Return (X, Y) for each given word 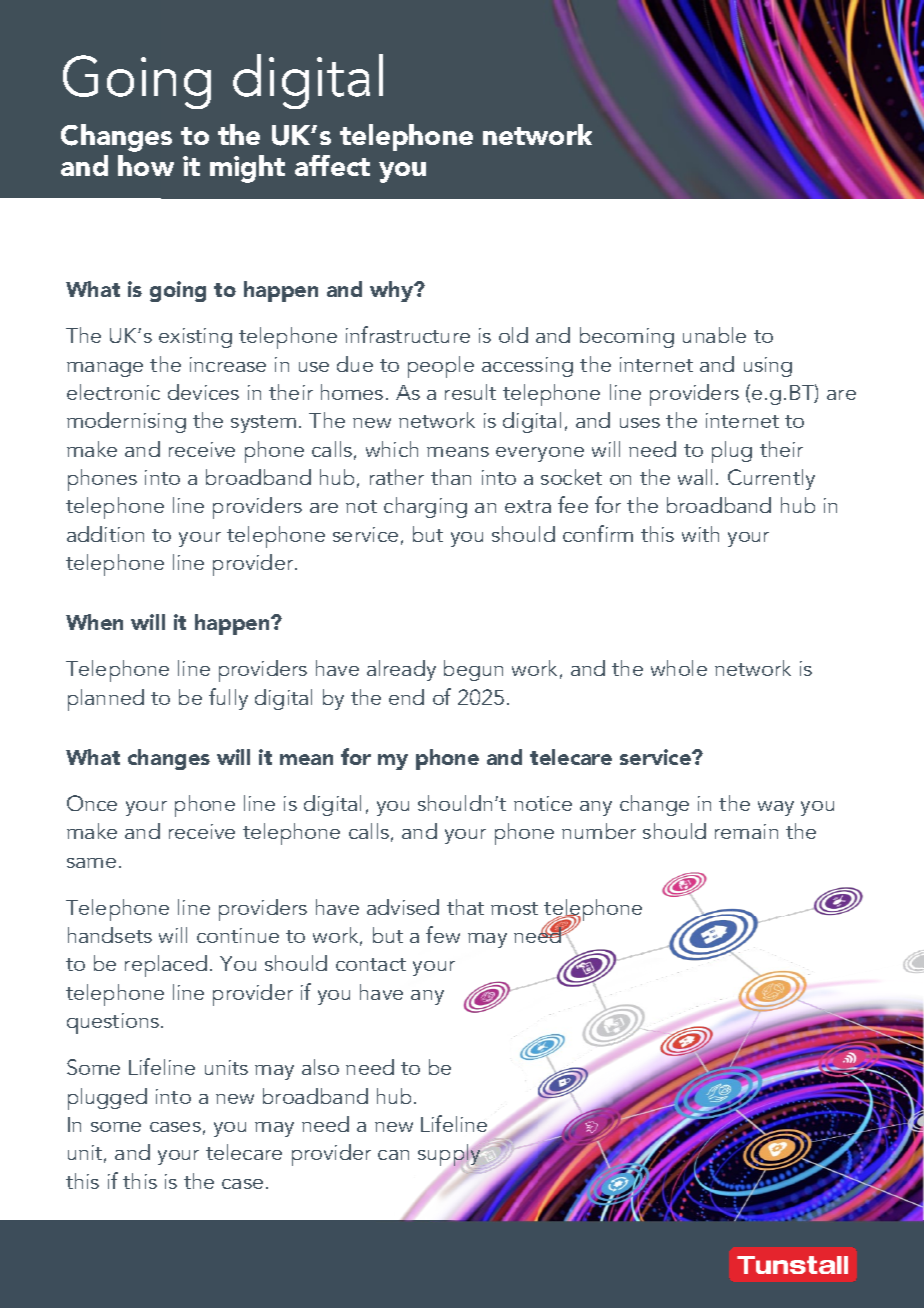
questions (113, 1023)
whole (679, 668)
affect (332, 165)
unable (714, 335)
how (146, 165)
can (393, 1155)
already (401, 670)
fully (228, 699)
